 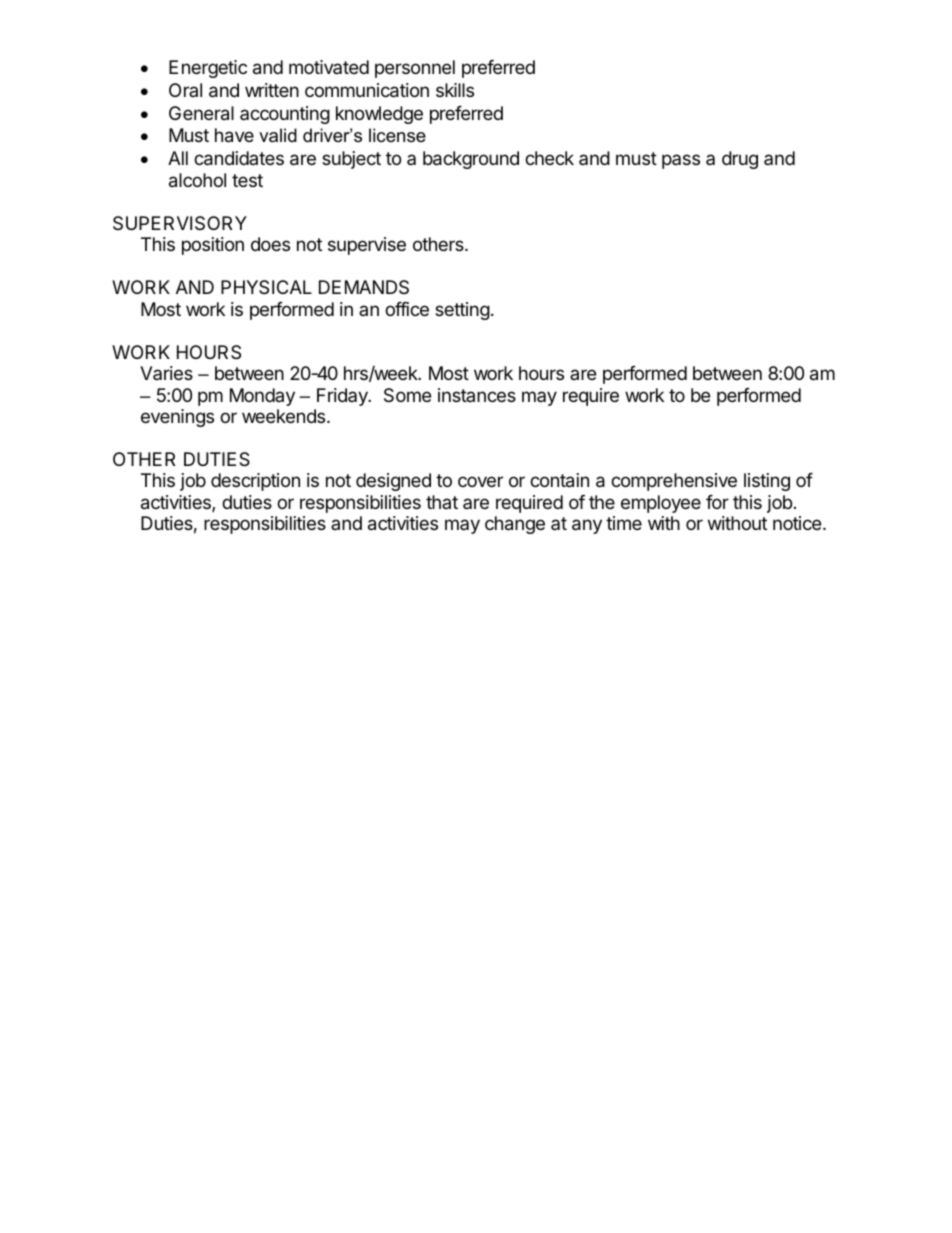 What do you see at coordinates (255, 482) in the document?
I see `description` at bounding box center [255, 482].
